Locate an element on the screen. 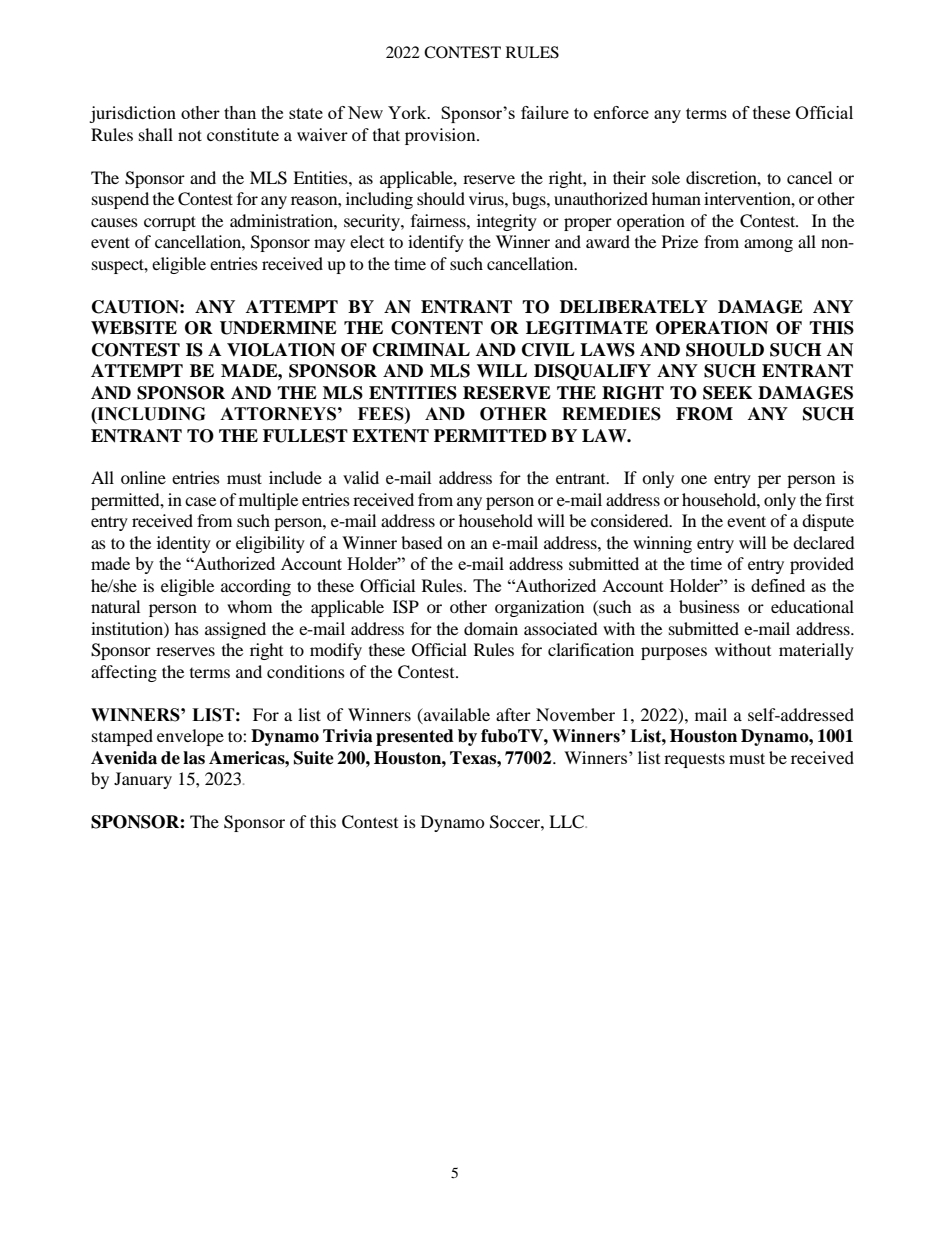 The width and height of the screenshot is (952, 1233). online is located at coordinates (143, 477).
